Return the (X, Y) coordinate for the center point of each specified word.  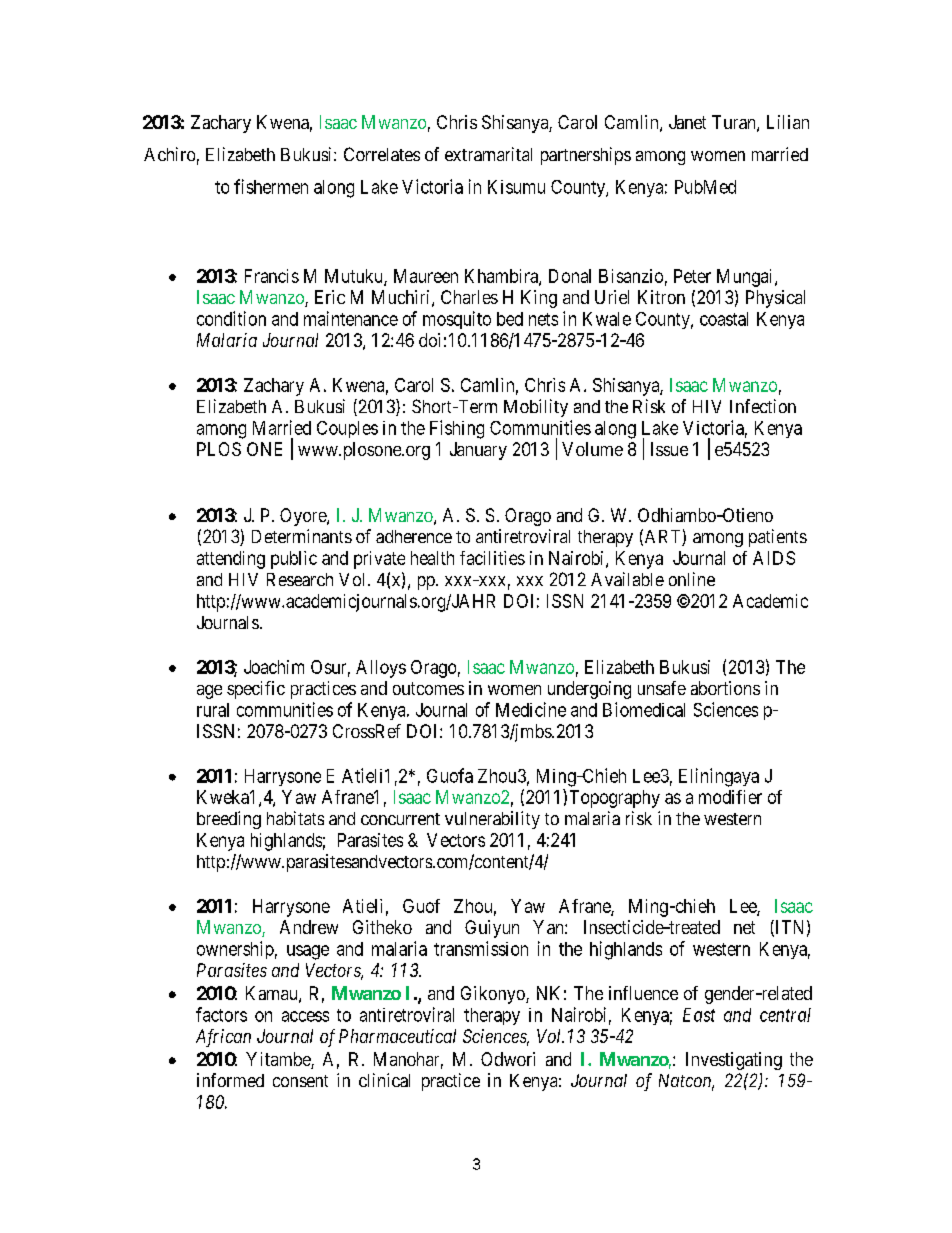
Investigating (734, 1061)
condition (231, 318)
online (692, 579)
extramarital (488, 154)
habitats (295, 818)
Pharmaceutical (397, 1036)
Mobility (536, 408)
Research (300, 579)
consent (300, 1081)
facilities (492, 558)
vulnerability (492, 820)
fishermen (271, 186)
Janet (687, 122)
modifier (730, 797)
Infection (763, 406)
